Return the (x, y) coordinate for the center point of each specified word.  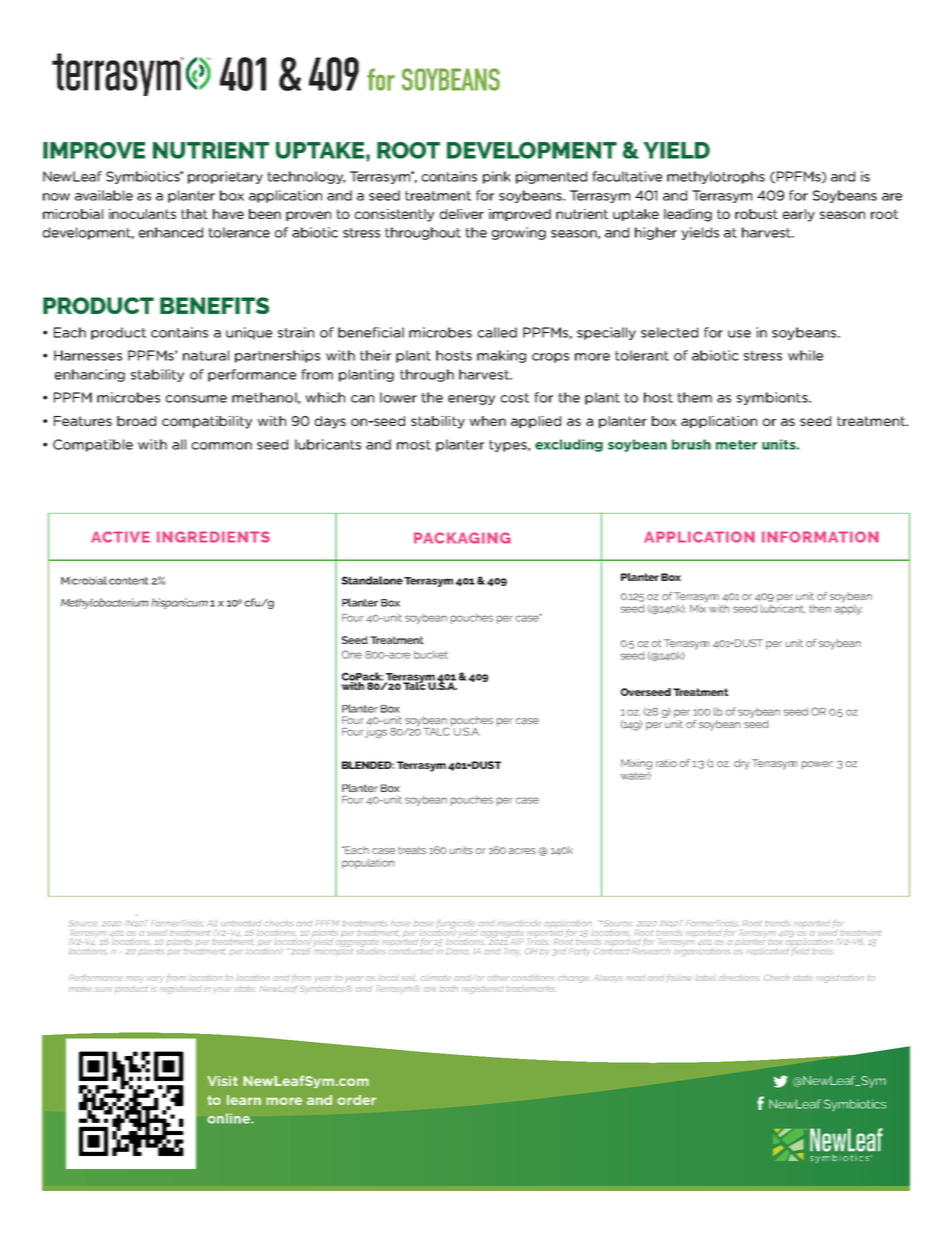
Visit (222, 1081)
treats (412, 850)
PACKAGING (462, 538)
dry (742, 764)
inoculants (142, 214)
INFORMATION (820, 537)
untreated (241, 923)
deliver (462, 214)
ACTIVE (120, 537)
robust (756, 214)
